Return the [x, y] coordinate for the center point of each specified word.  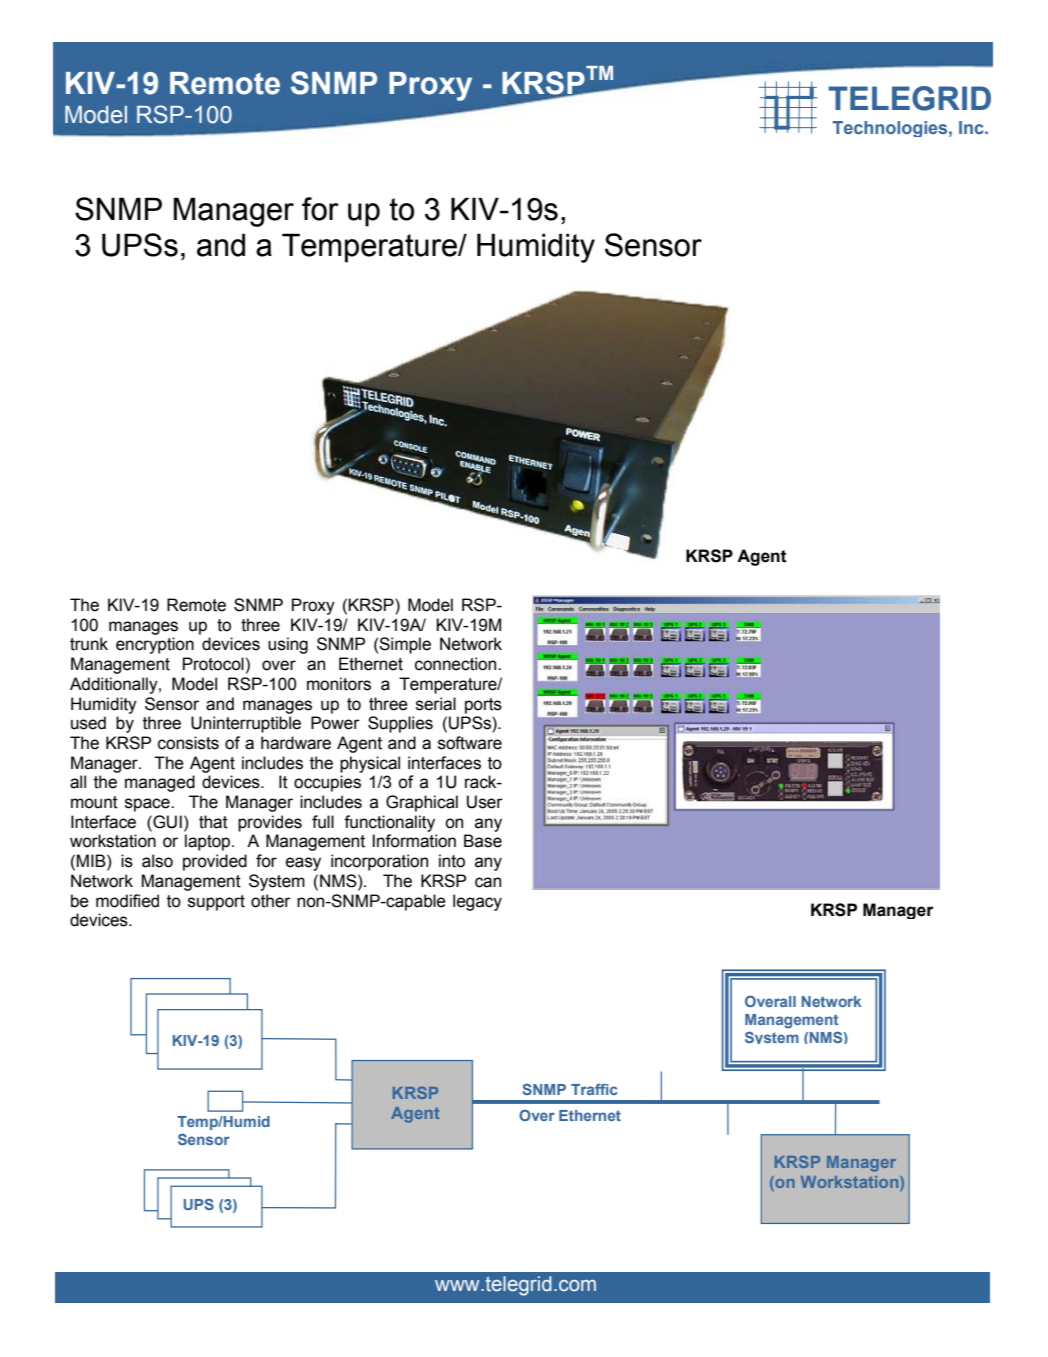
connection [457, 664]
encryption [155, 645]
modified [127, 901]
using [288, 645]
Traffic [594, 1089]
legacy [477, 902]
